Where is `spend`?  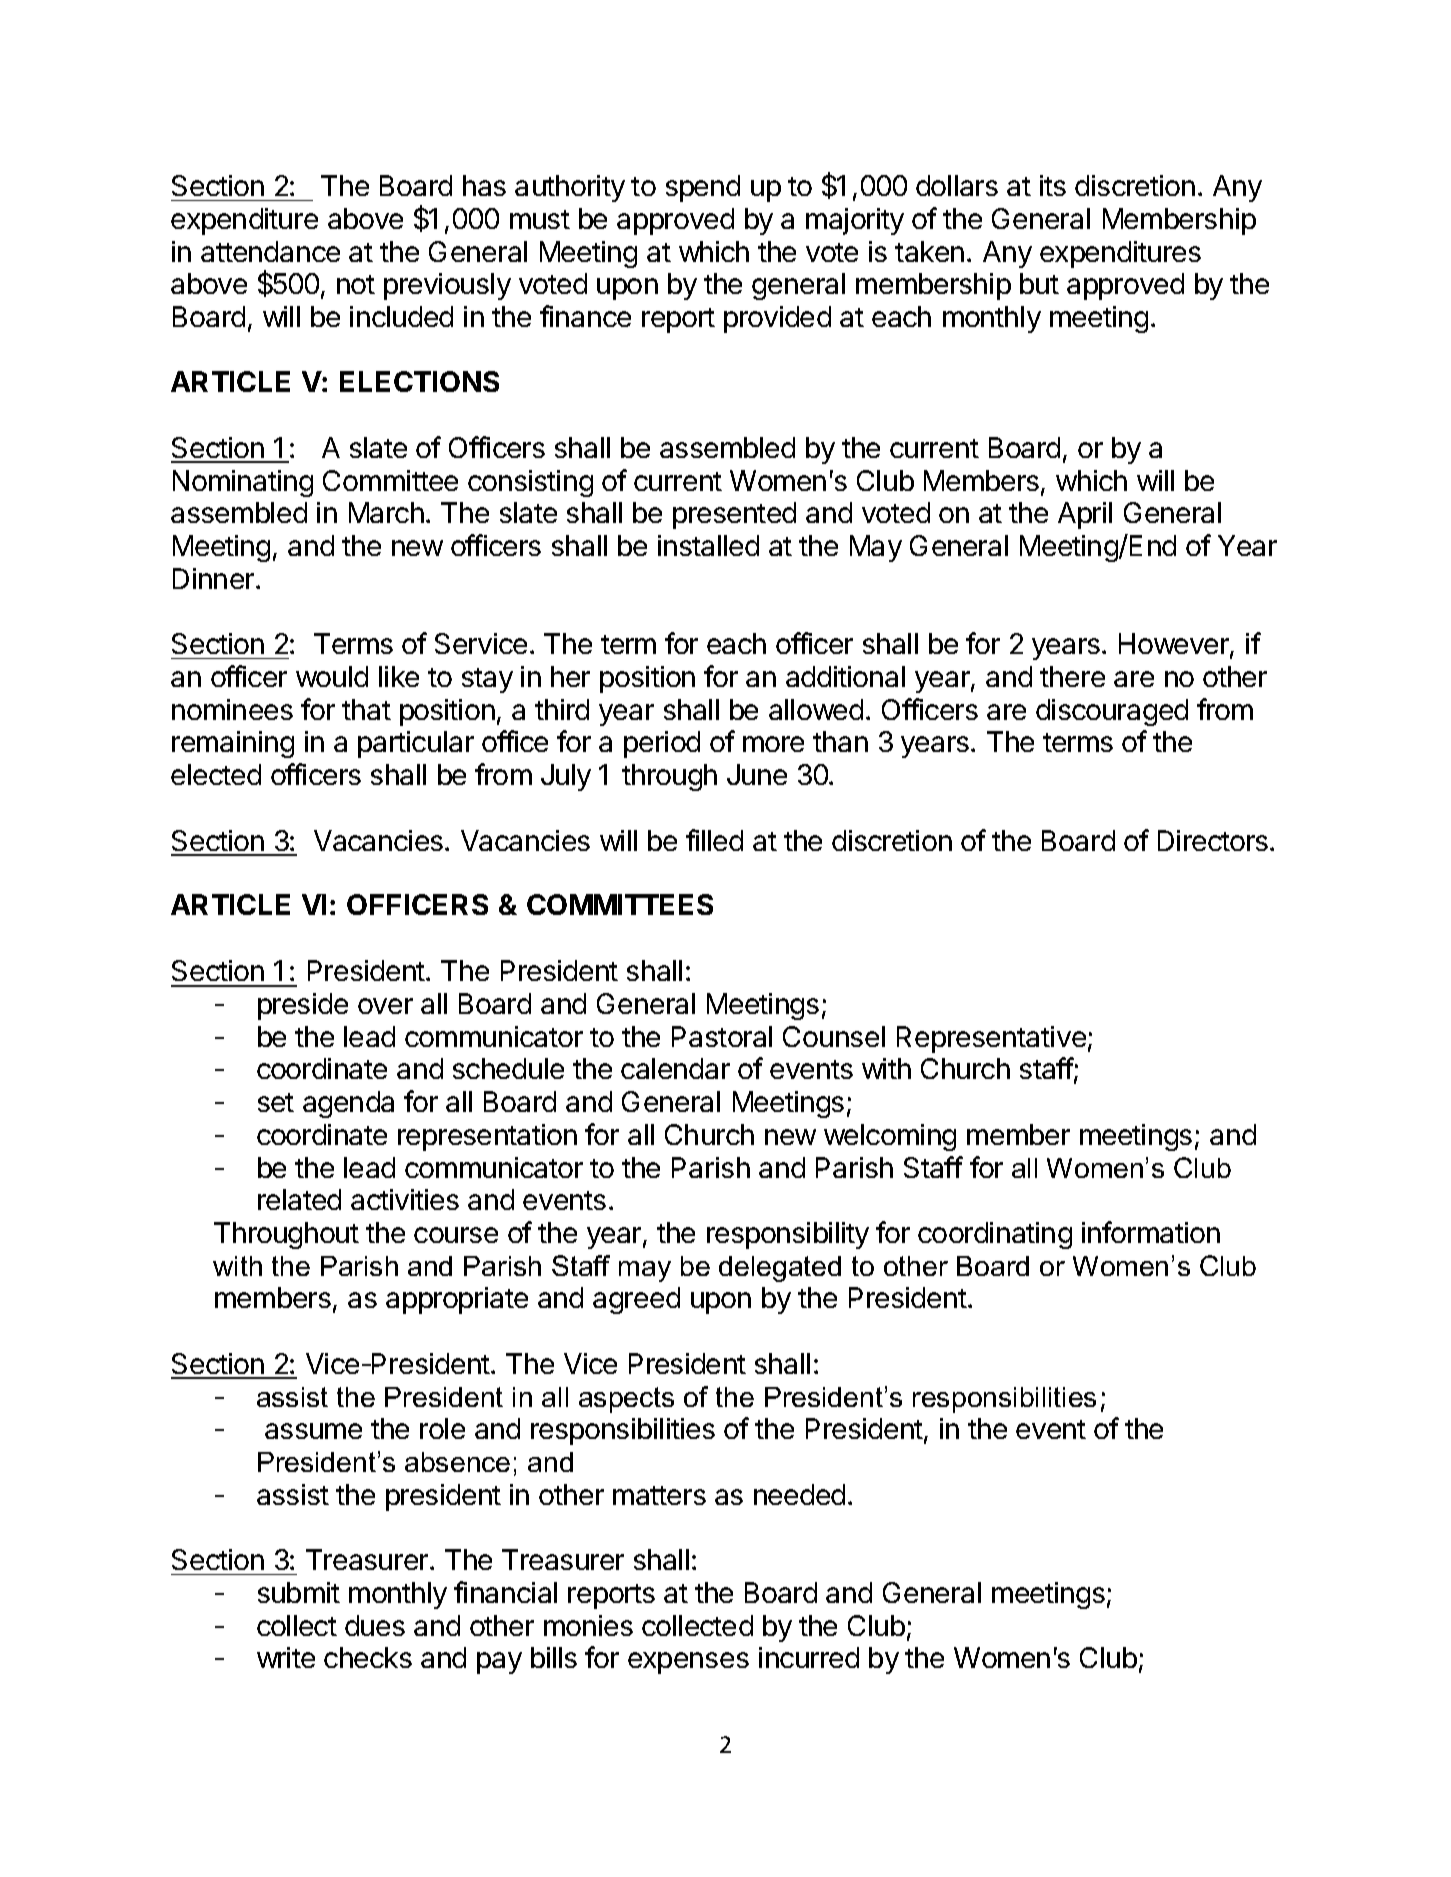
spend is located at coordinates (703, 188).
